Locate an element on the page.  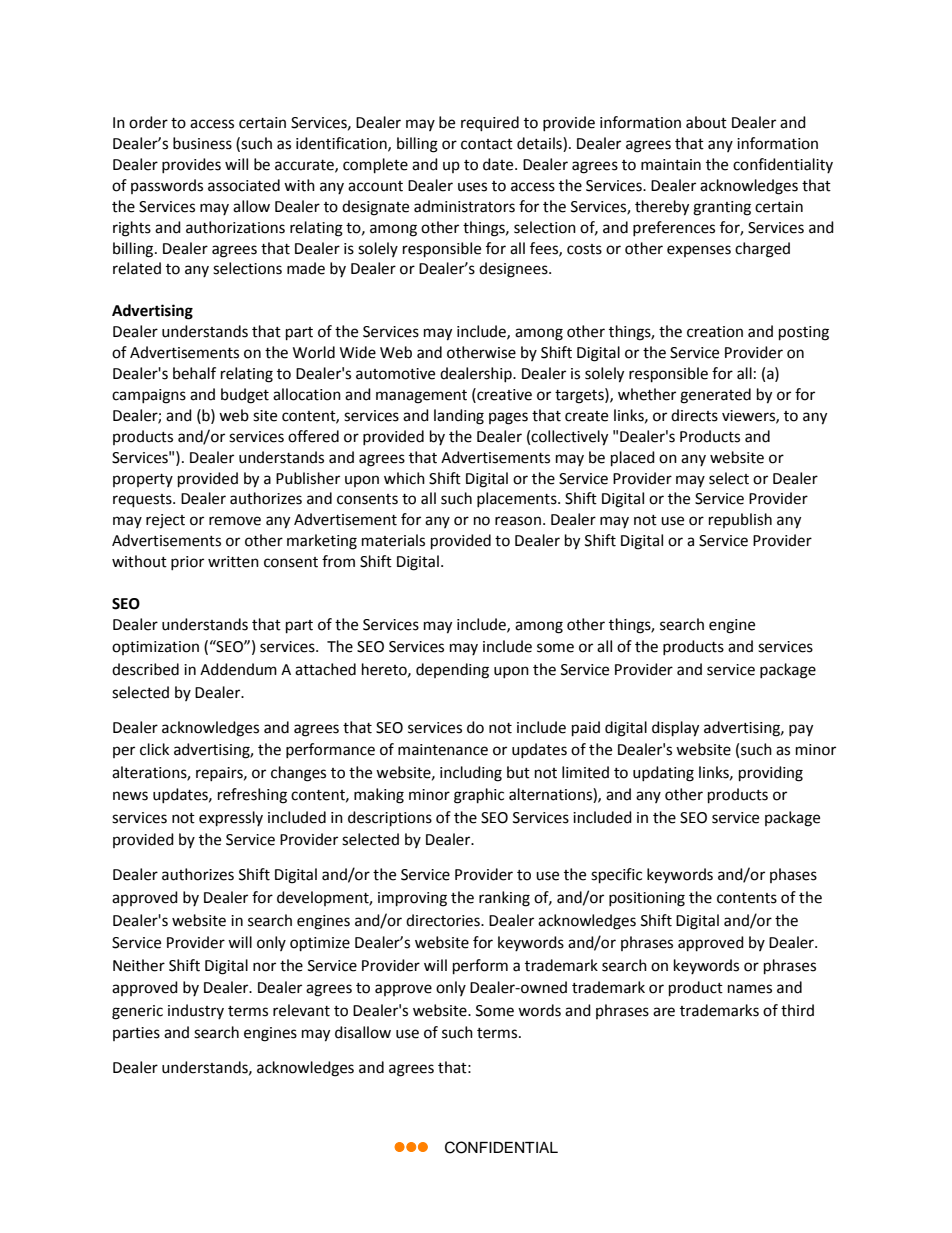
names is located at coordinates (750, 989).
